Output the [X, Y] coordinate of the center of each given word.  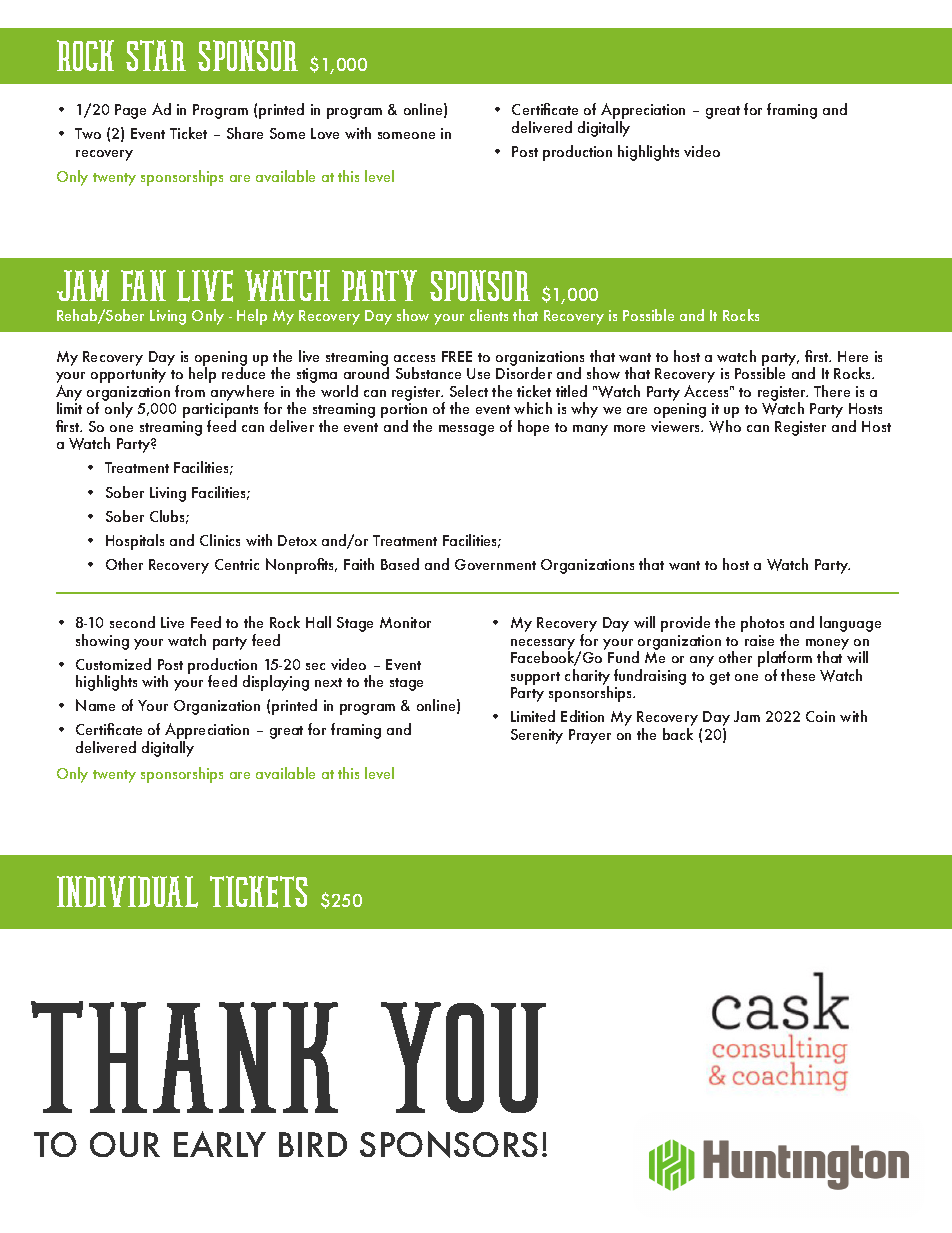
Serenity [537, 736]
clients [489, 315]
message [466, 430]
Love [325, 133]
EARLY [220, 1144]
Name [95, 705]
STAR [156, 55]
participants [220, 412]
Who [725, 426]
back [678, 734]
